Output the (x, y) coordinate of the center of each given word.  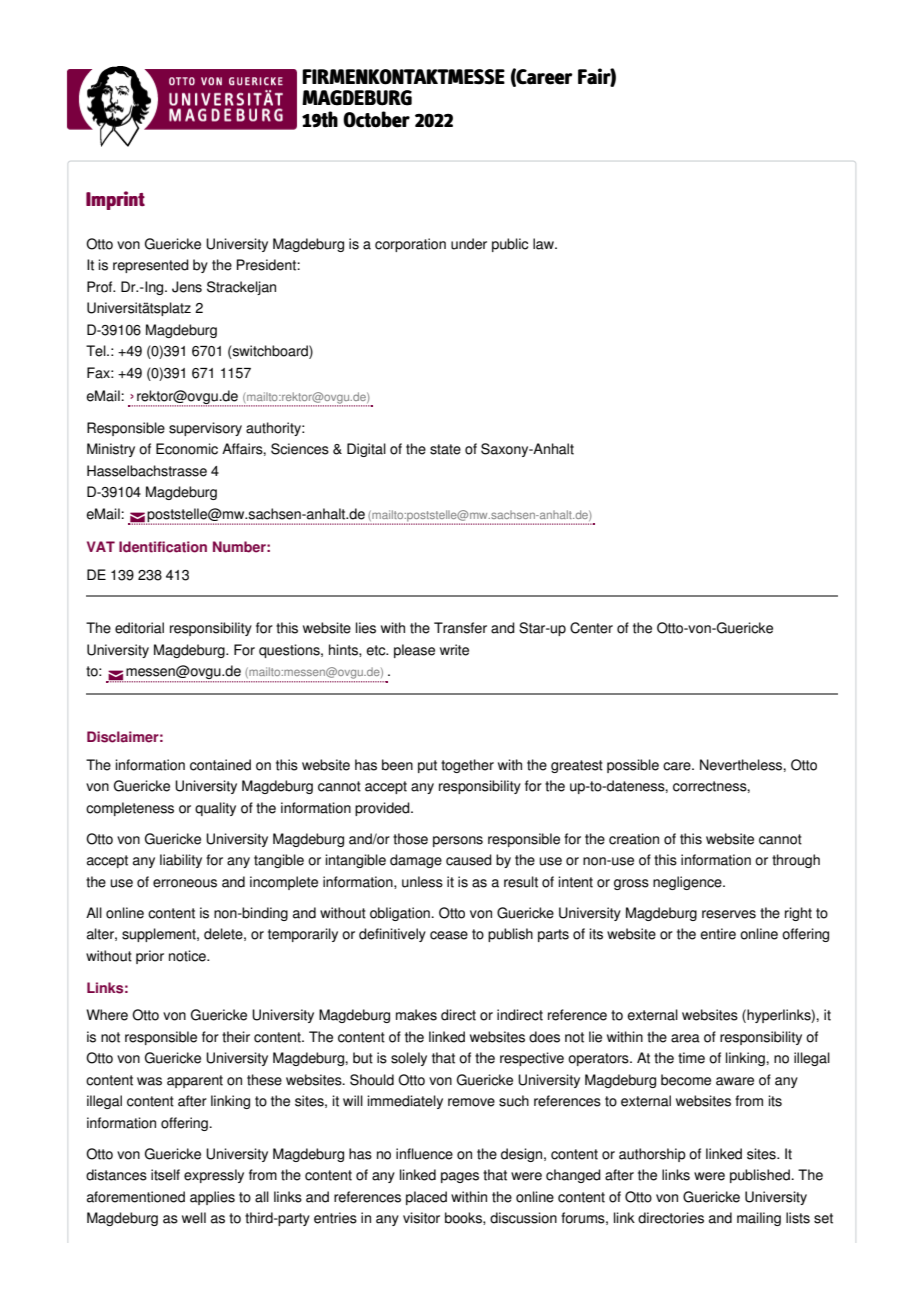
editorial (139, 628)
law (545, 244)
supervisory (205, 429)
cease (449, 935)
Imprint (115, 200)
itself (165, 1175)
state (445, 449)
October (376, 119)
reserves (729, 914)
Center (591, 628)
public (510, 245)
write (454, 650)
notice (188, 956)
